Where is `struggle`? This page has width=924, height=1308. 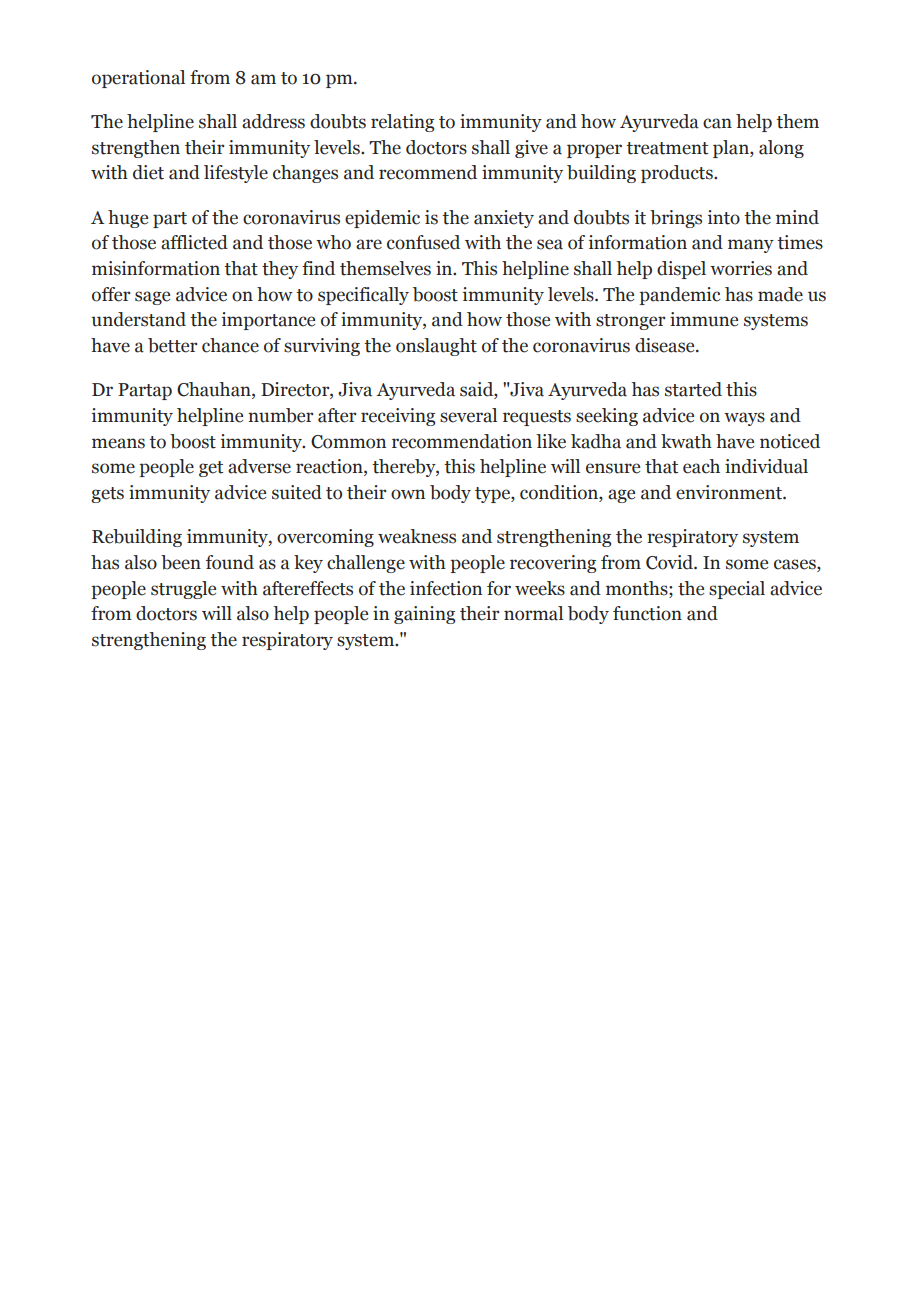 struggle is located at coordinates (183, 590).
